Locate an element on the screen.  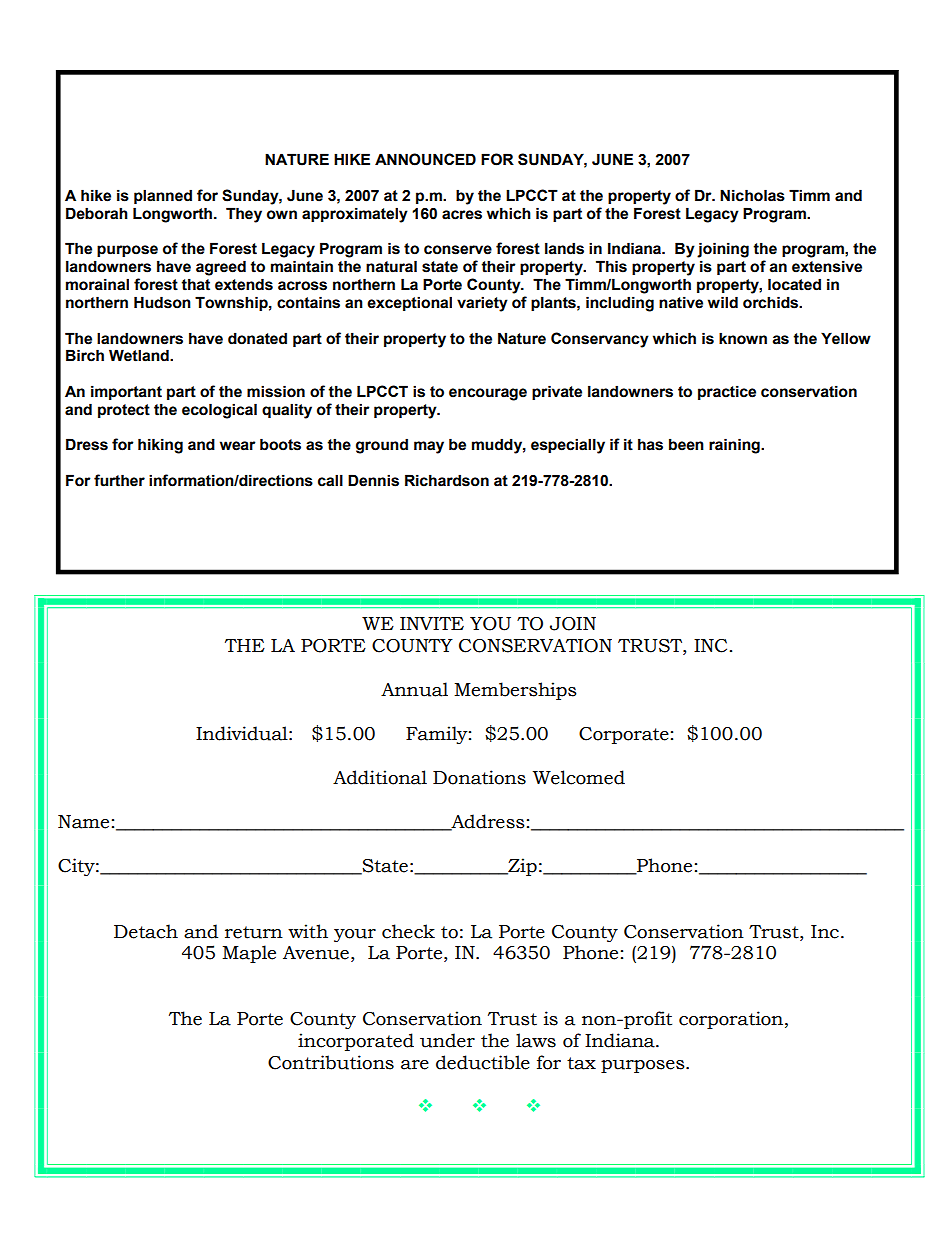
Nicholas is located at coordinates (752, 195).
